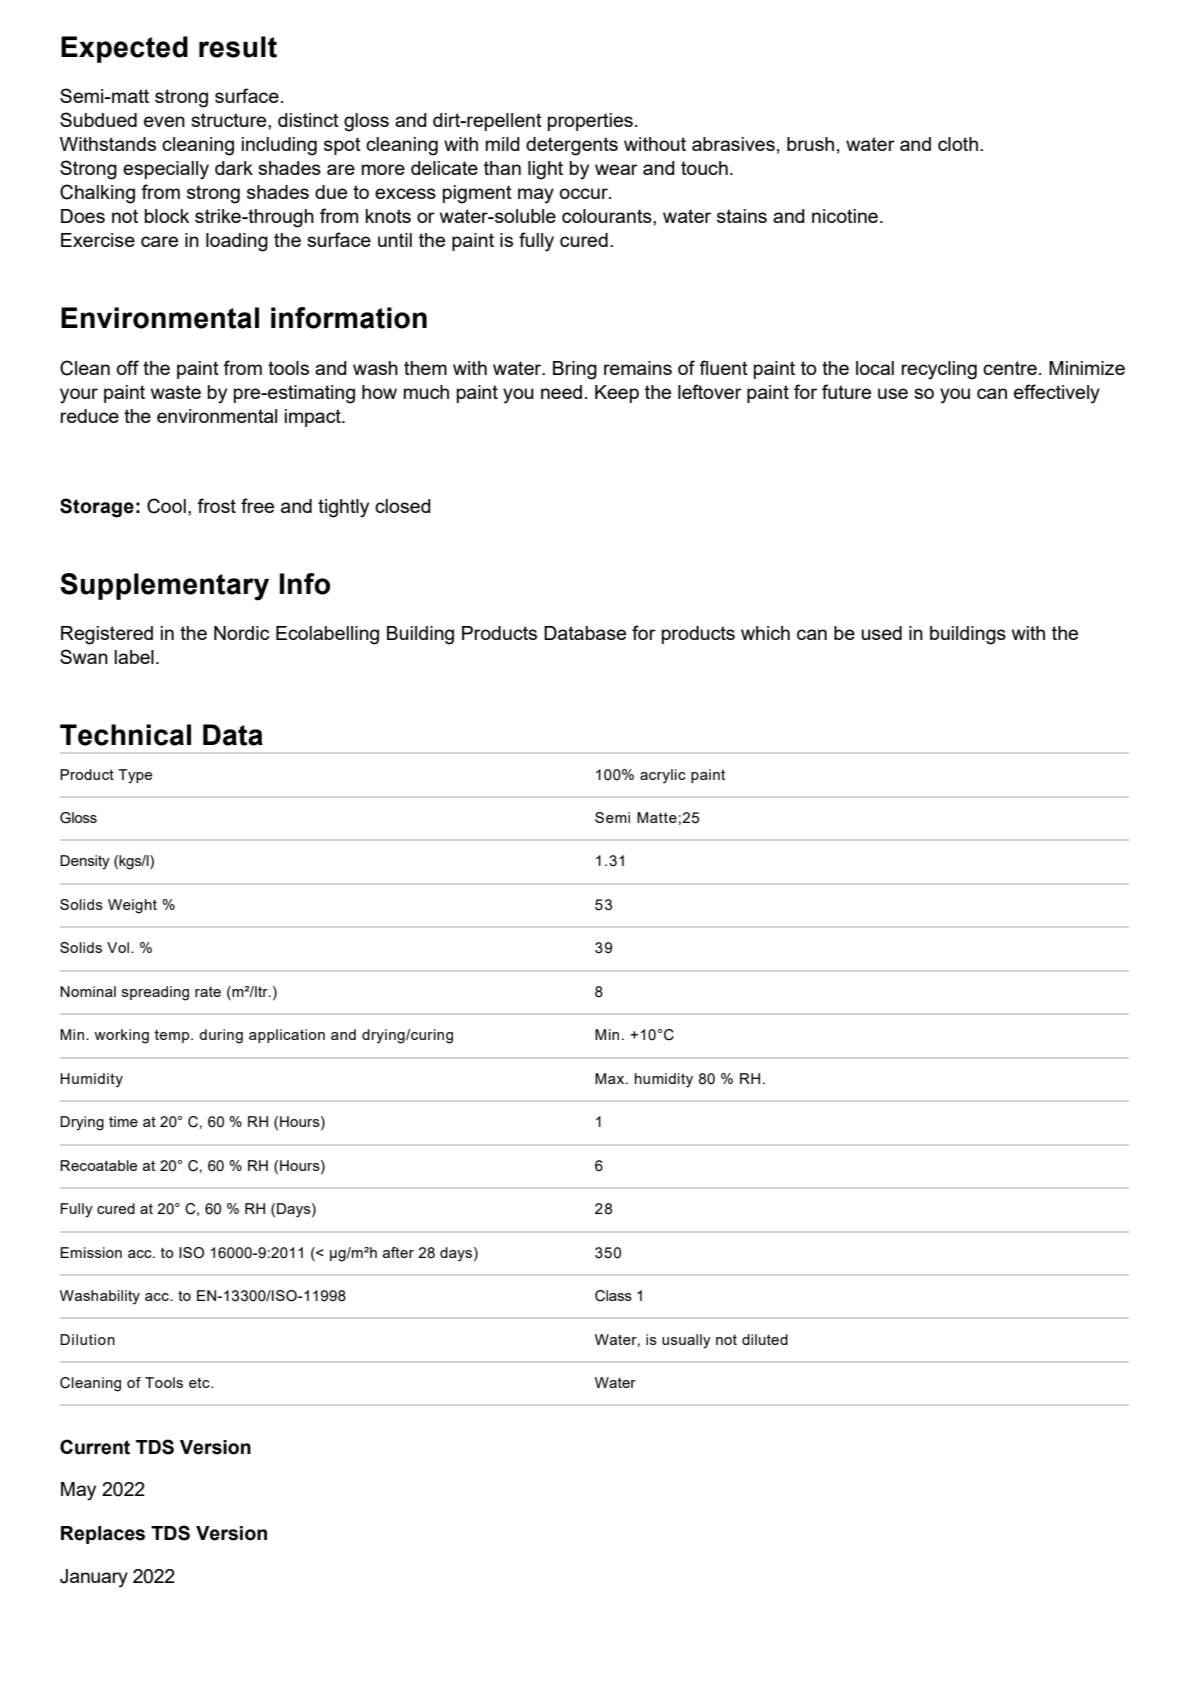  I want to click on structure, so click(230, 120).
